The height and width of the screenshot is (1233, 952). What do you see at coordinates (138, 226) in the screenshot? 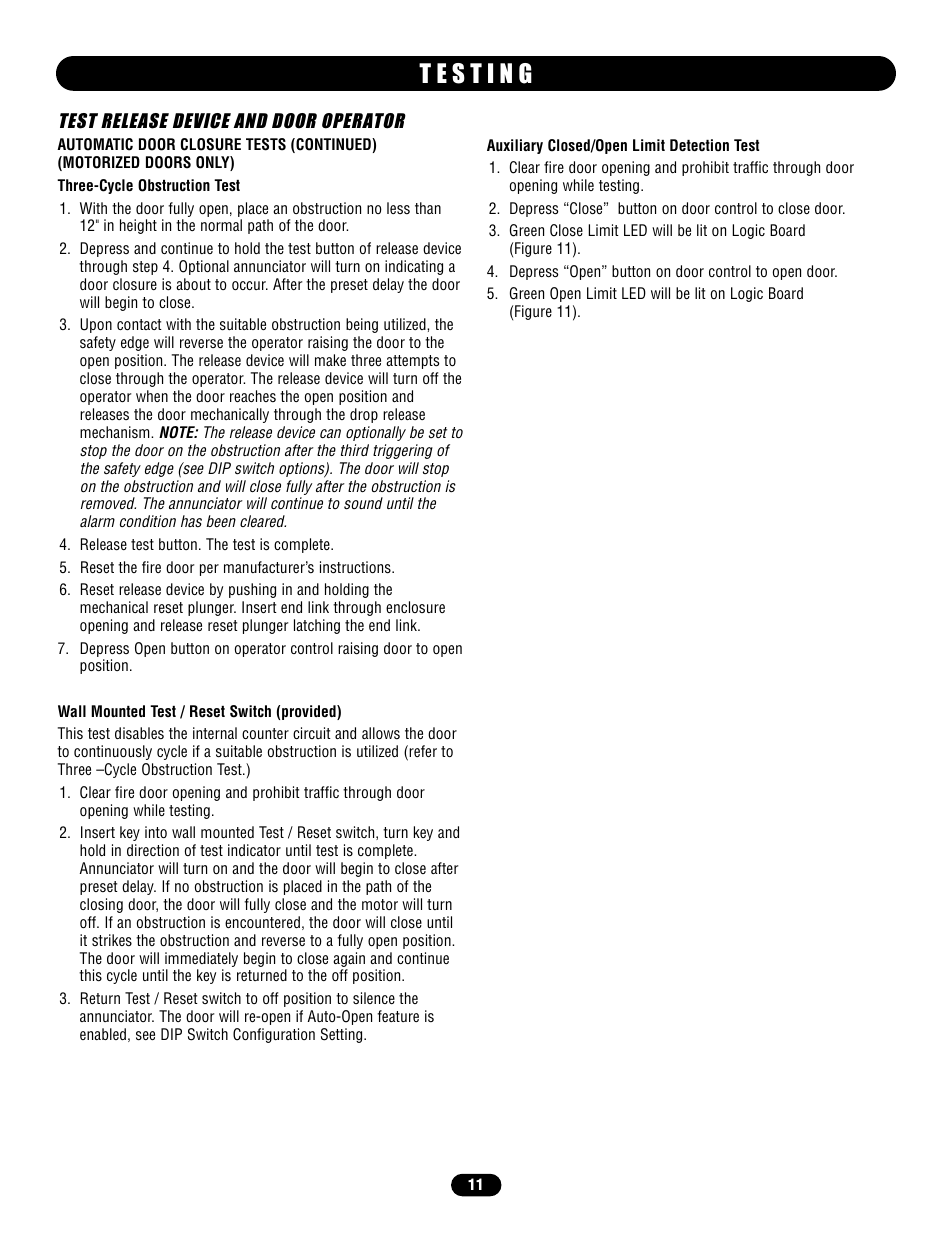
I see `height` at bounding box center [138, 226].
